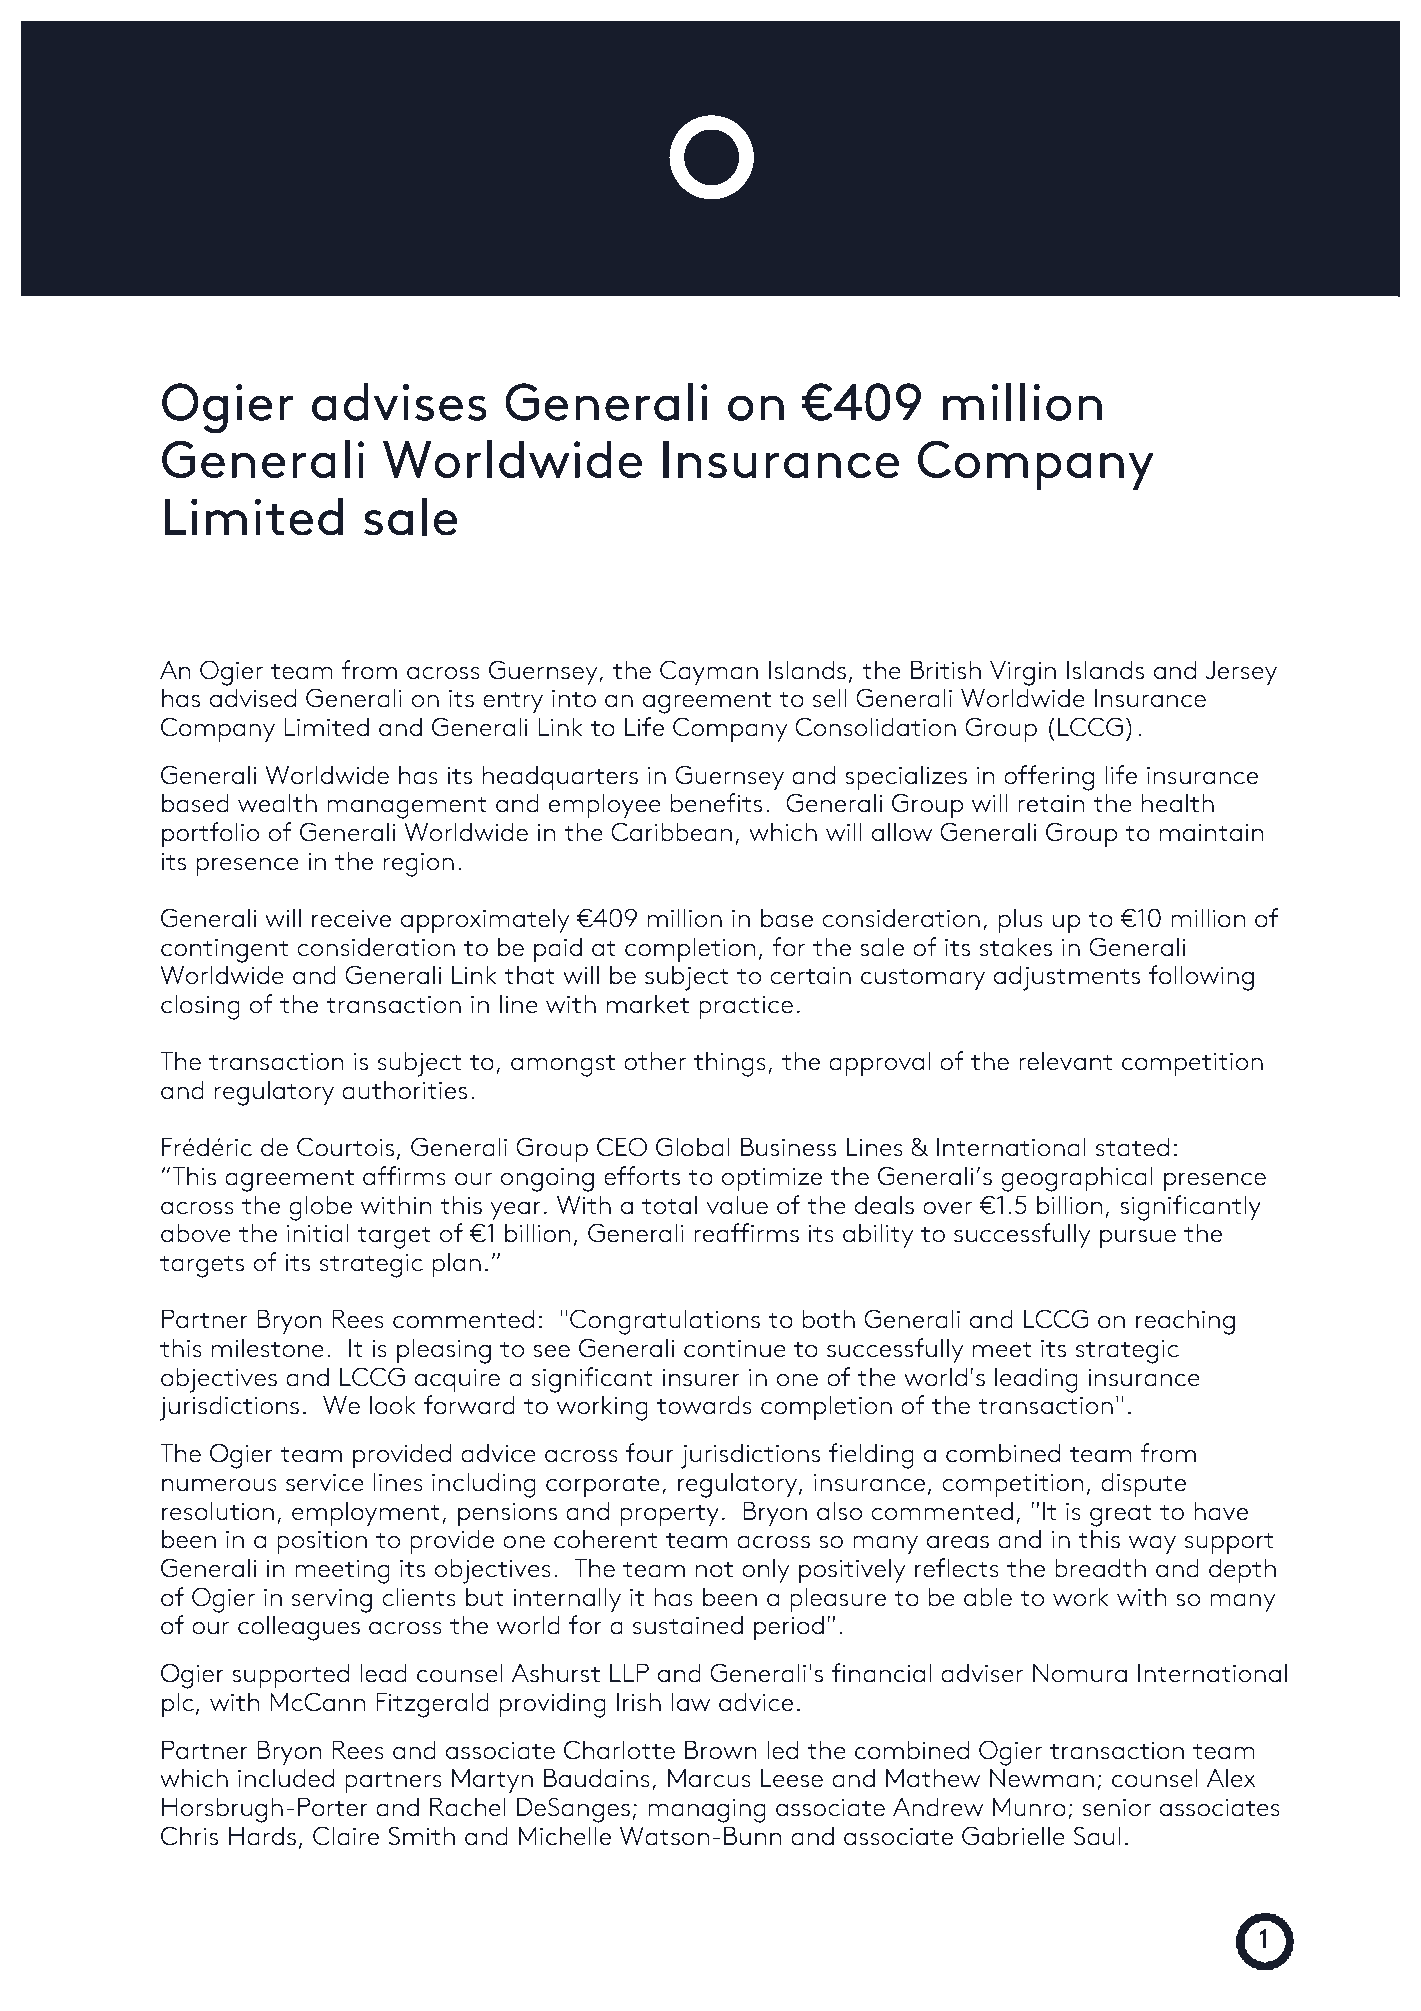  Describe the element at coordinates (1132, 1147) in the screenshot. I see `stated` at that location.
